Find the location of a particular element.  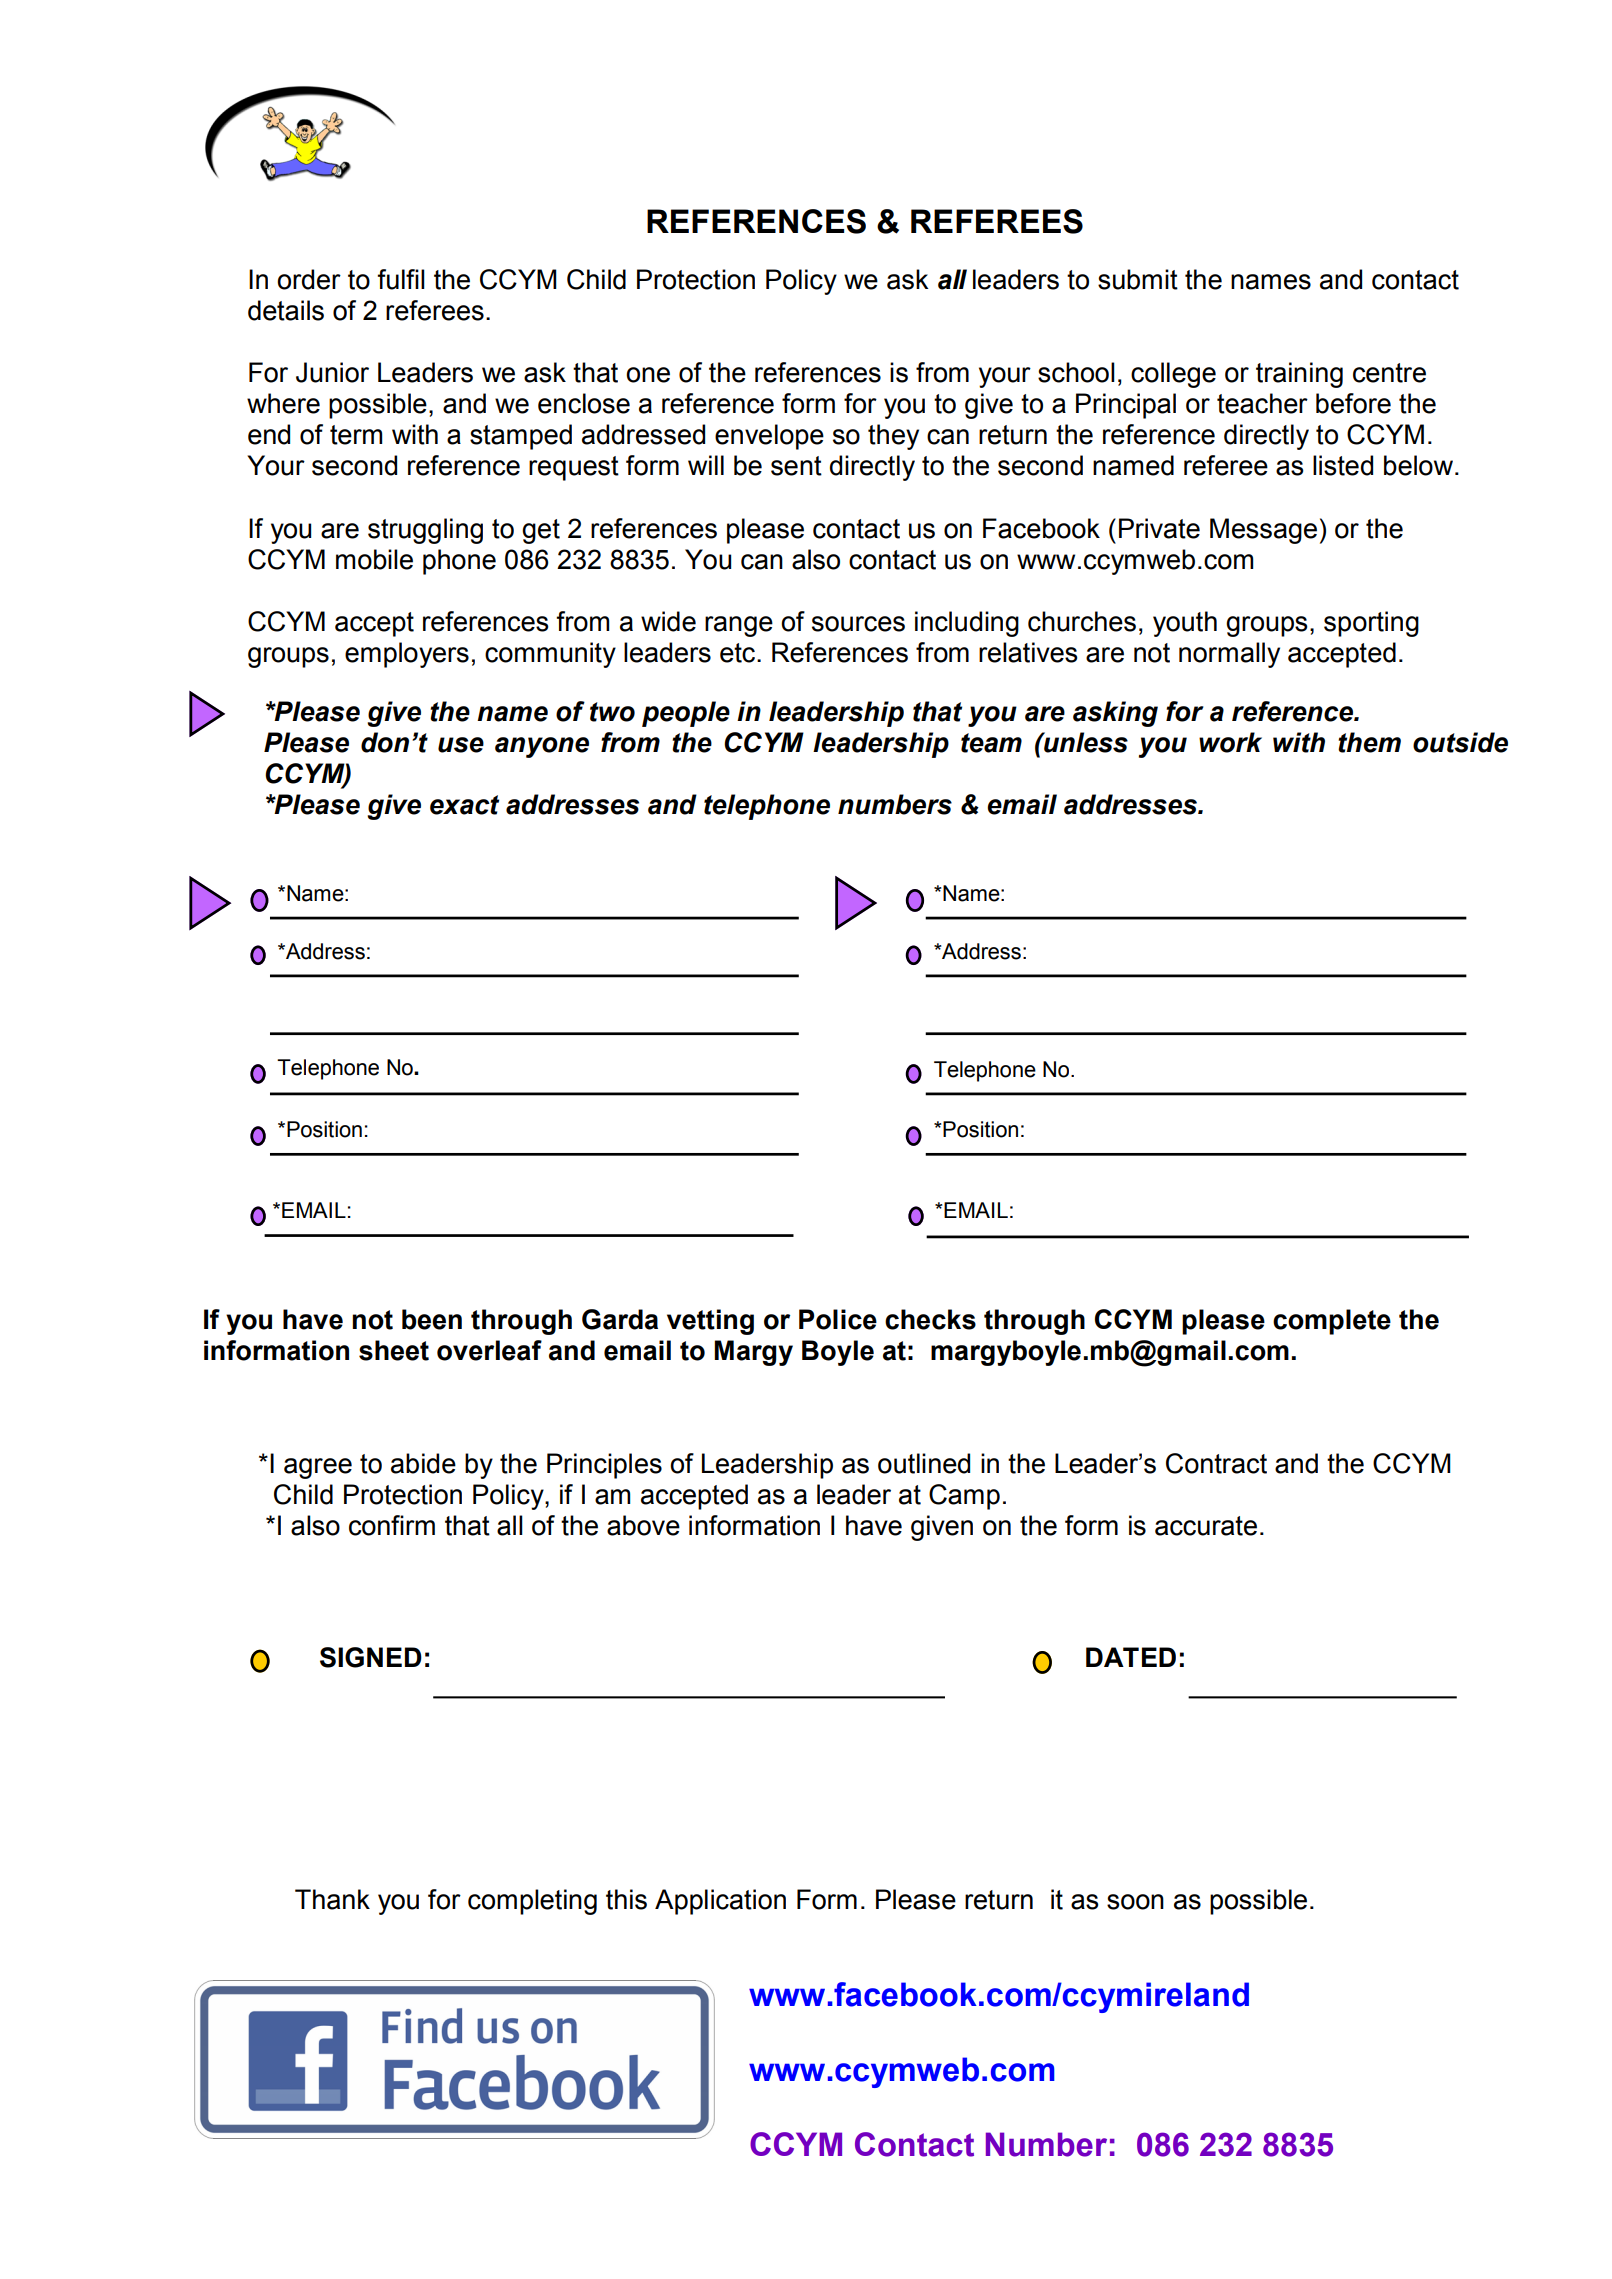

training is located at coordinates (1299, 375).
